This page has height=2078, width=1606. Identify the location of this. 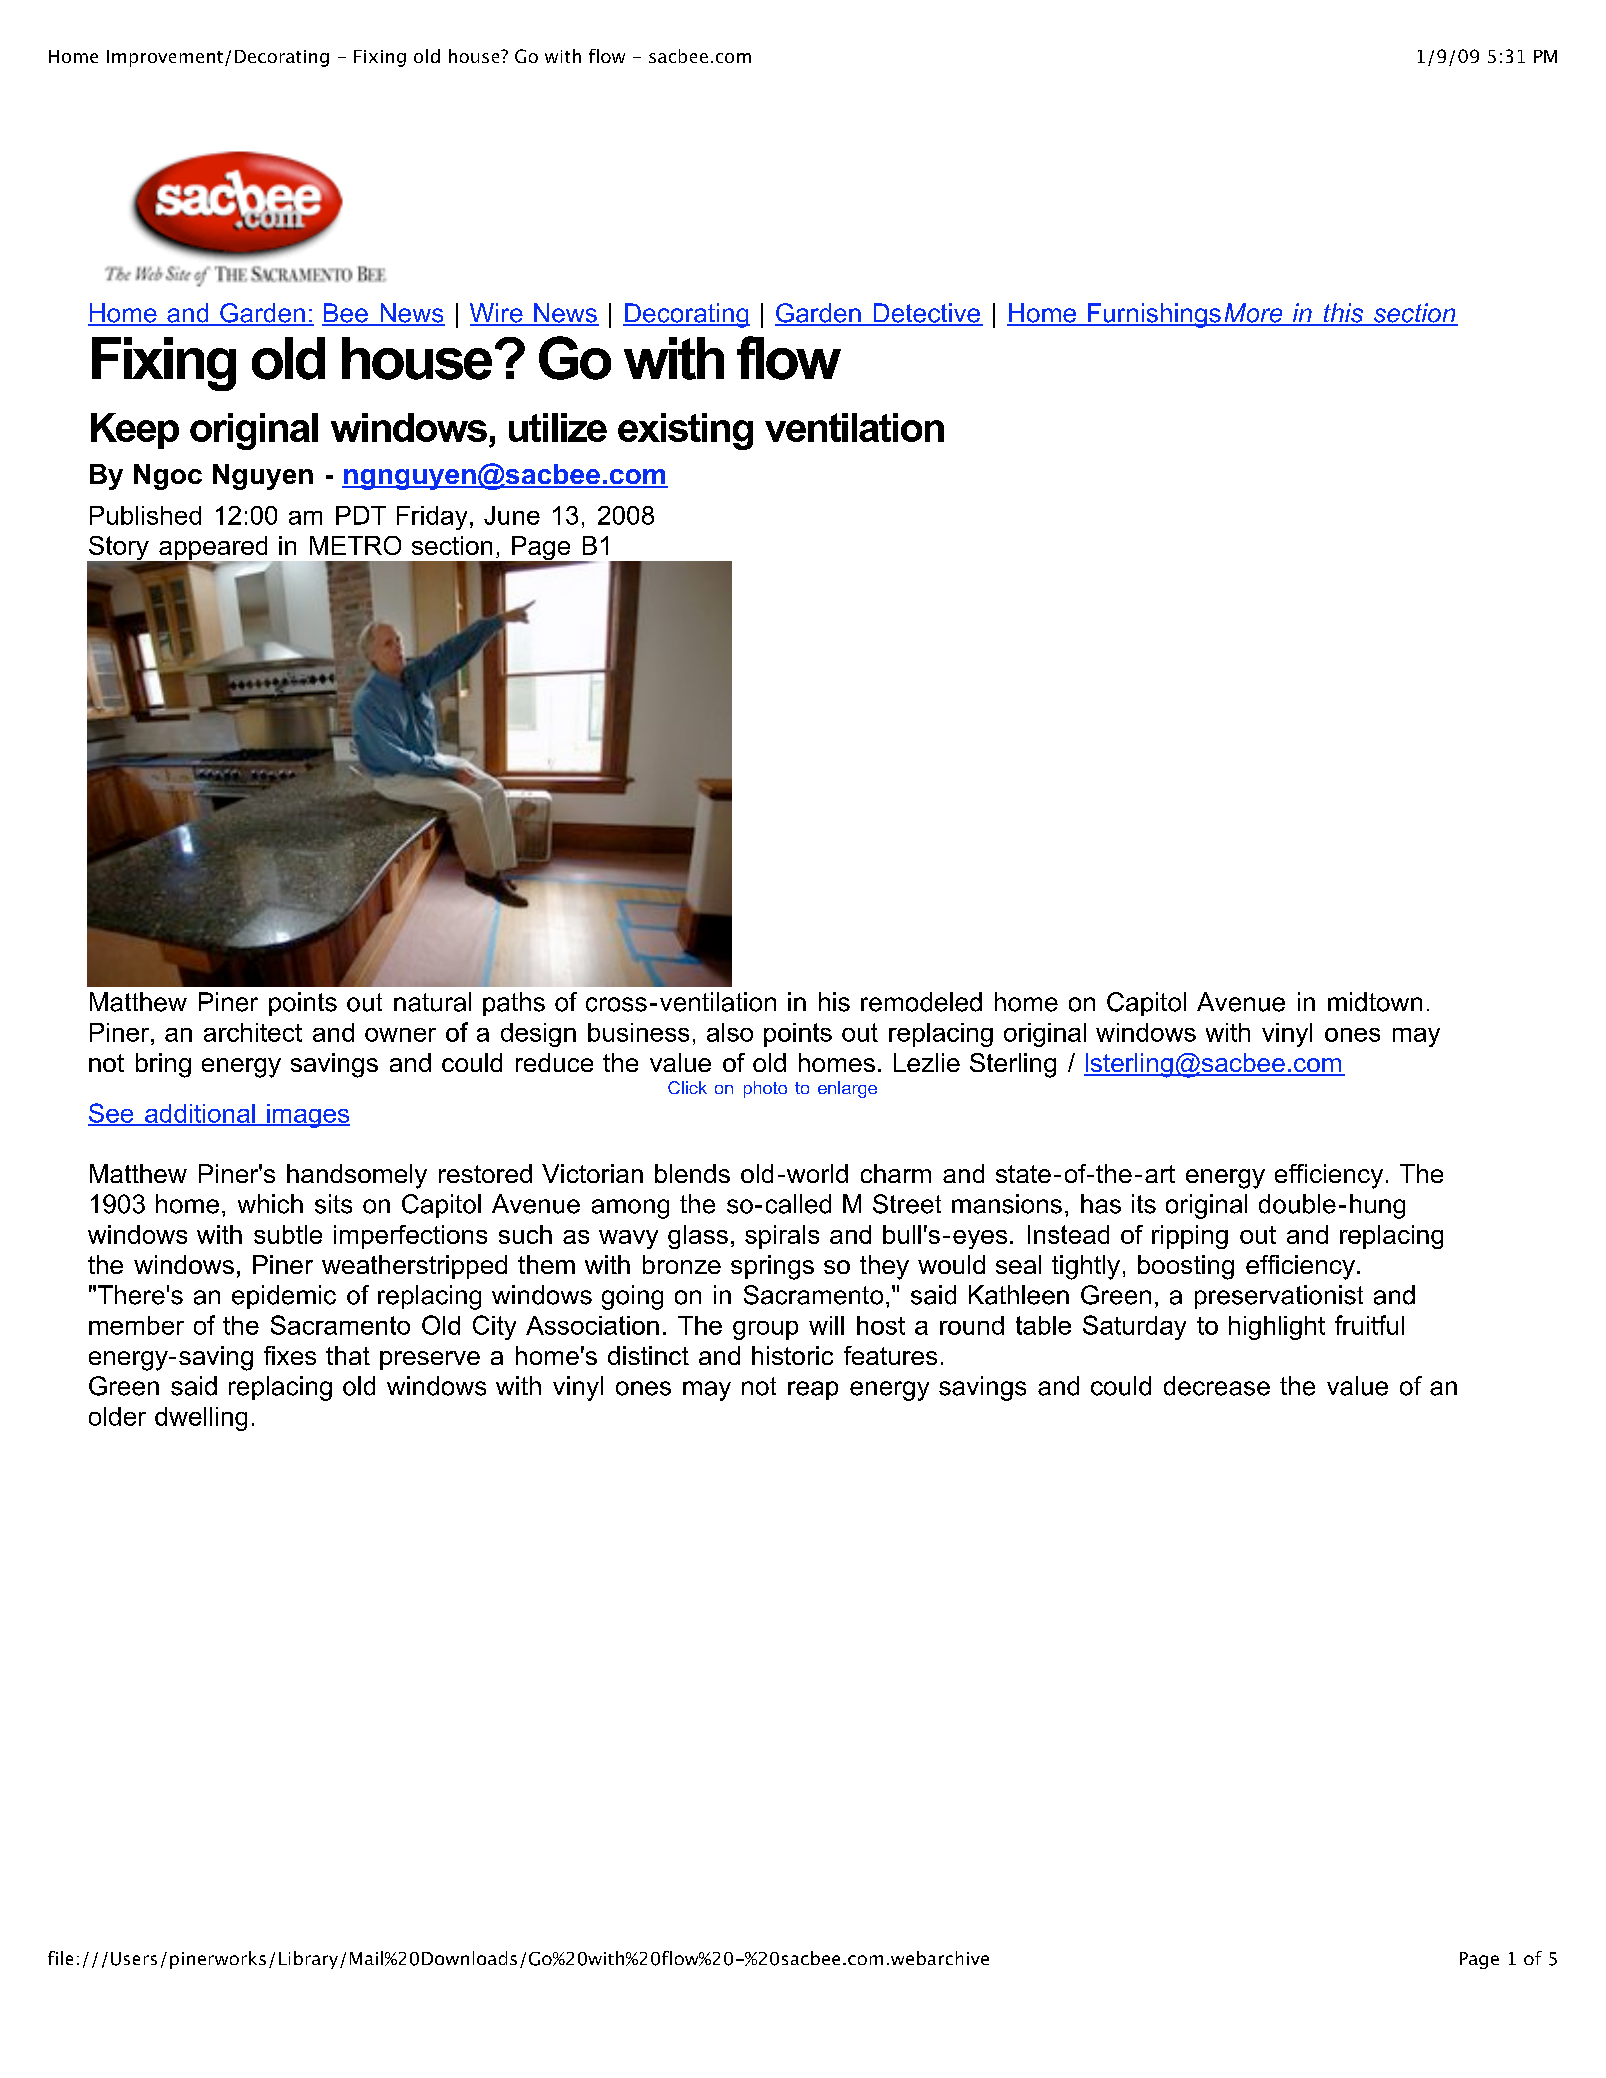
(1343, 314).
